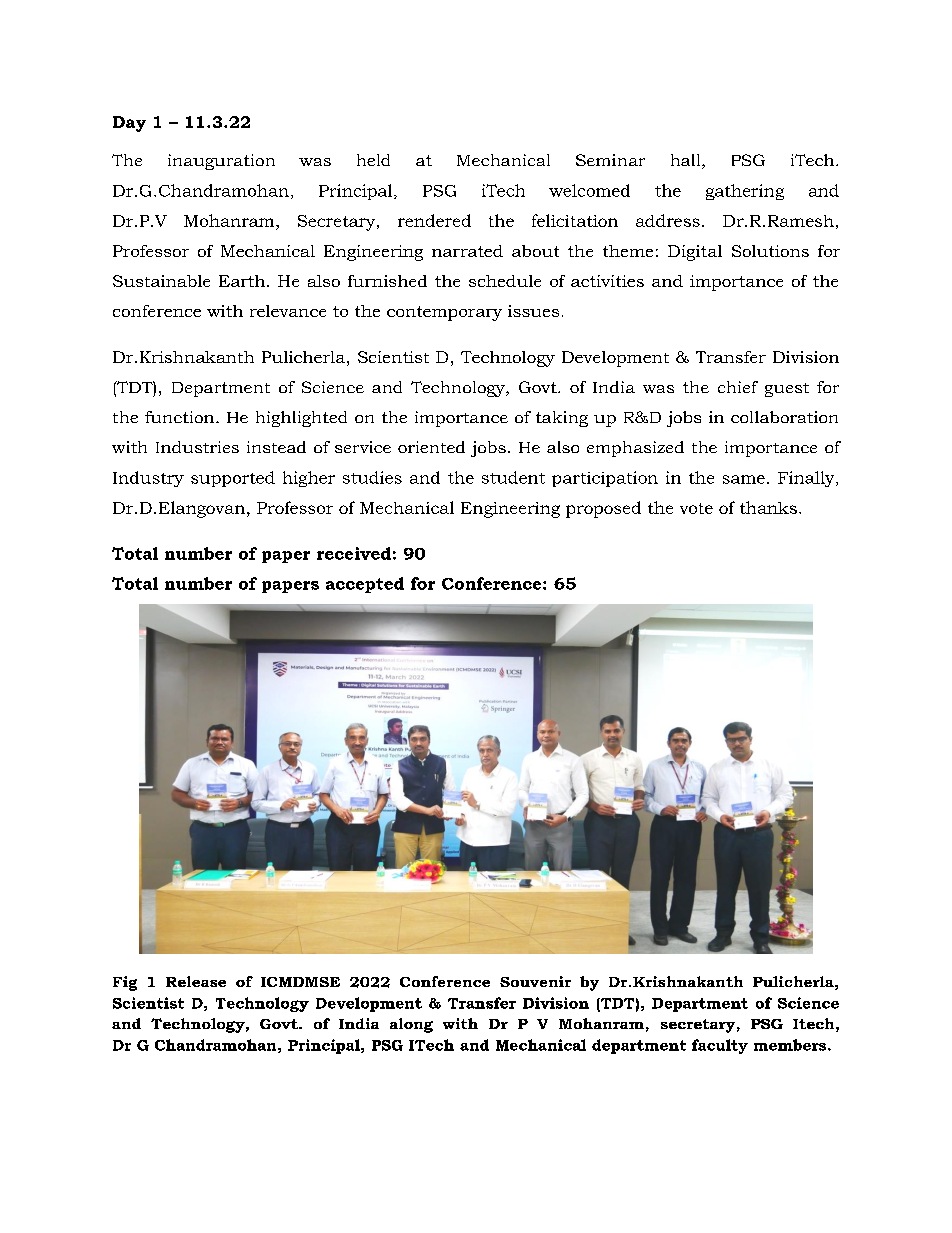 This image has height=1233, width=952. Describe the element at coordinates (354, 553) in the image. I see `received` at that location.
